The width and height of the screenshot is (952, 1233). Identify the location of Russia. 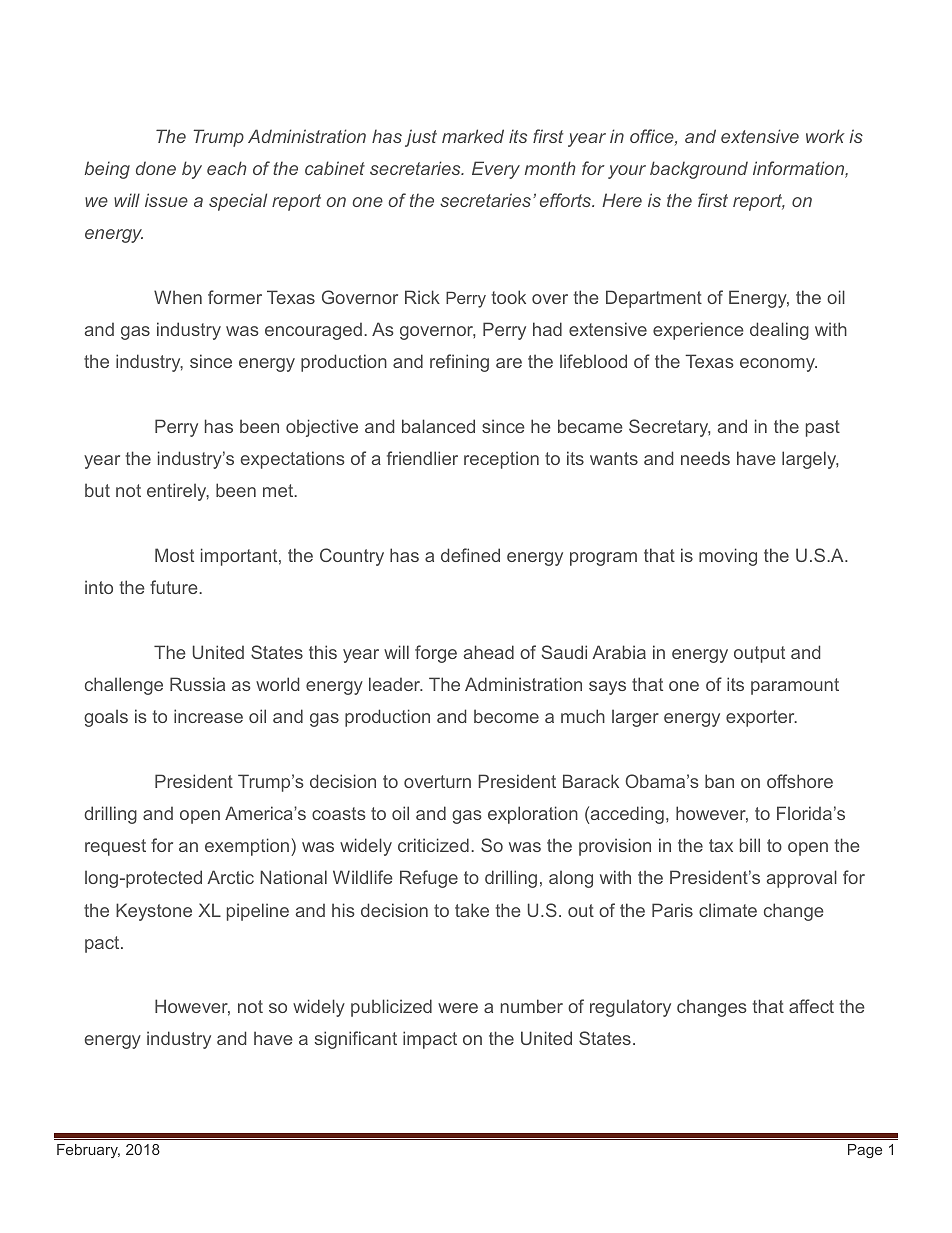
(197, 684).
